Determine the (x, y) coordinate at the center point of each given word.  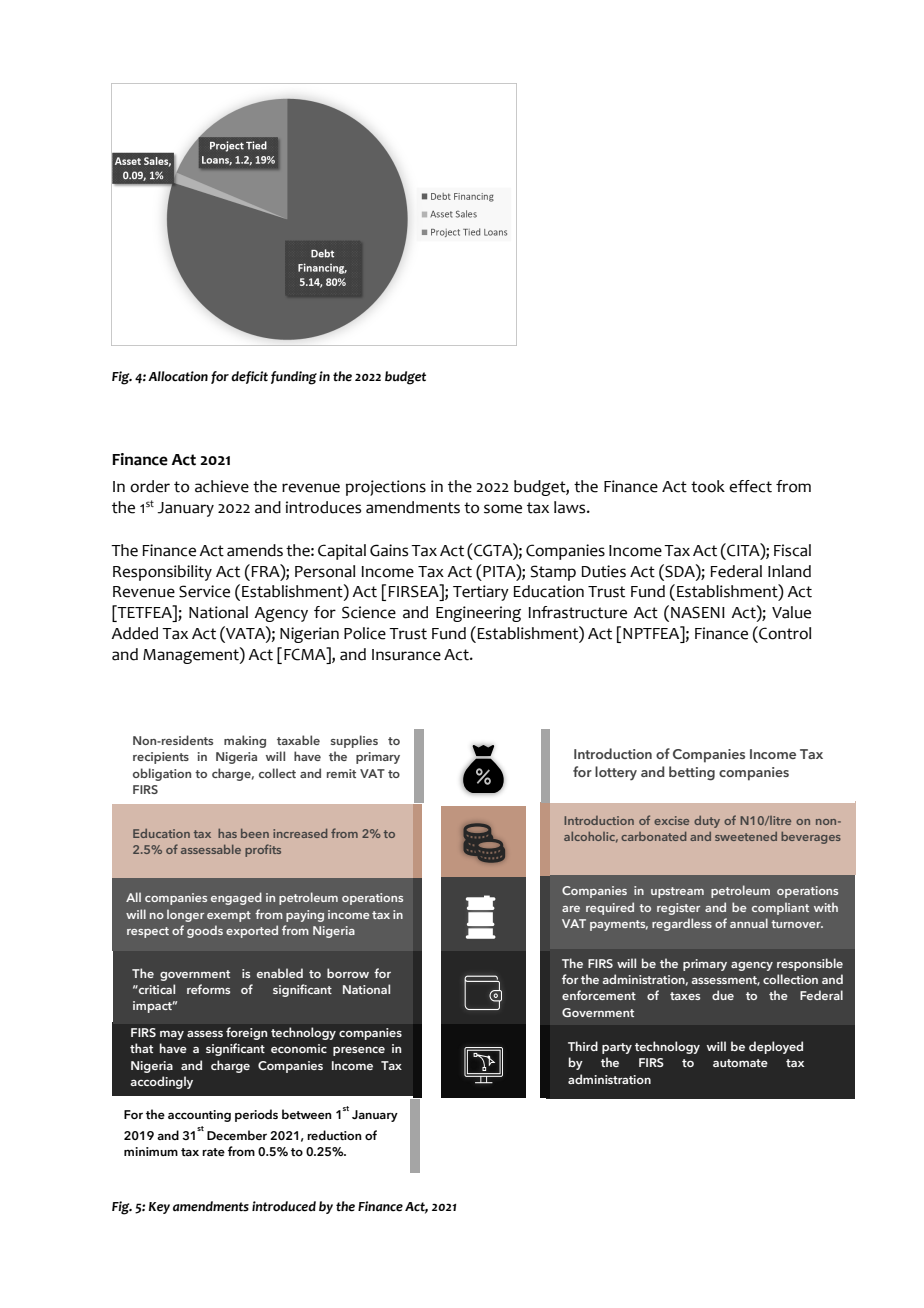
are (571, 909)
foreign (246, 1033)
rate (213, 1152)
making (245, 741)
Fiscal (792, 550)
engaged (236, 898)
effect (750, 486)
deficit (249, 377)
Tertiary (481, 593)
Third (583, 1046)
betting (692, 773)
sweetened (746, 836)
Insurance (406, 655)
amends (255, 550)
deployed (776, 1047)
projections (386, 488)
